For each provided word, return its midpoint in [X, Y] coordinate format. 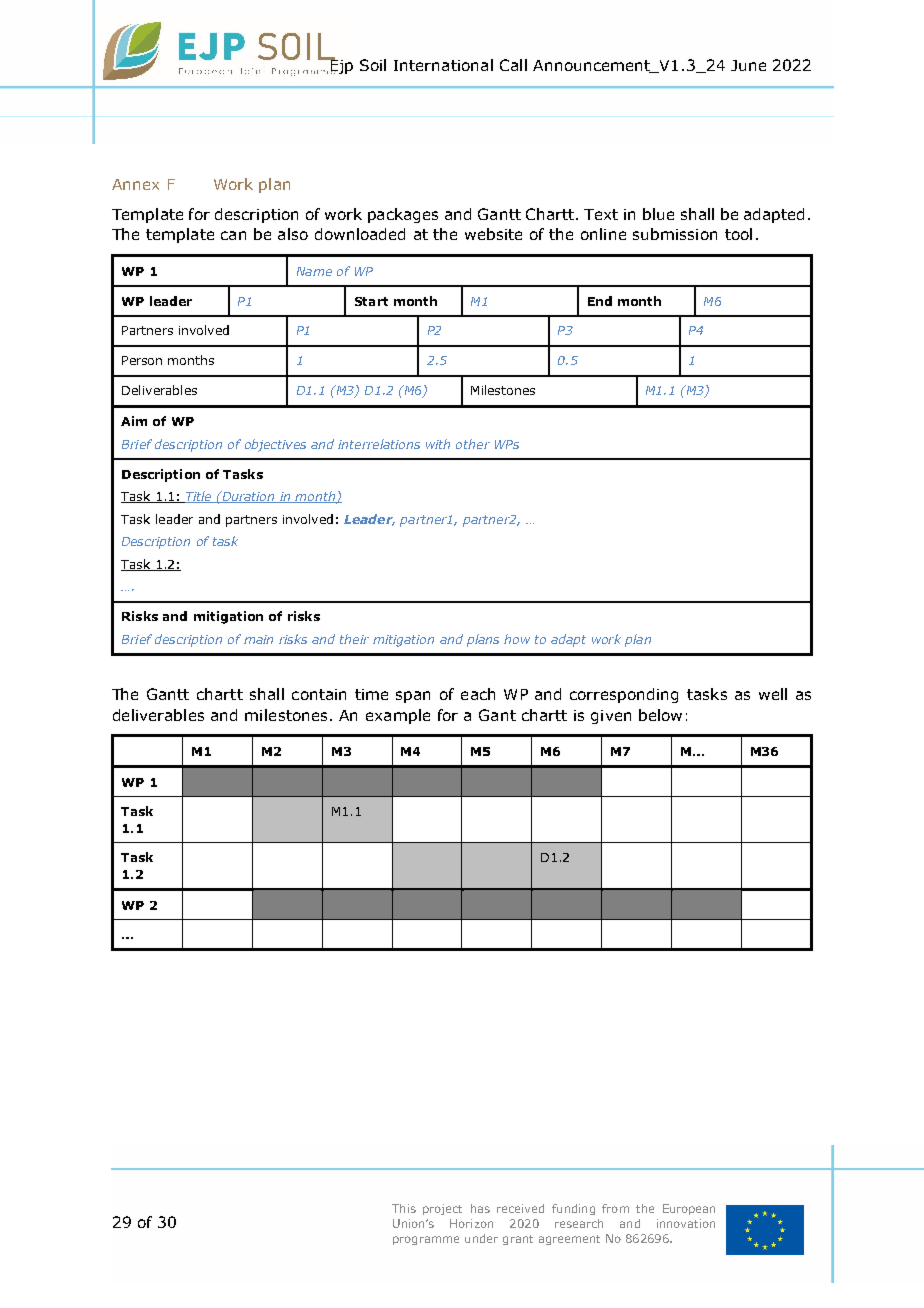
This [404, 1208]
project [442, 1209]
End [600, 301]
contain [319, 694]
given [611, 717]
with [438, 444]
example [398, 716]
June [748, 65]
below [660, 715]
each [478, 694]
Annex [135, 184]
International [443, 65]
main [258, 639]
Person [142, 360]
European [689, 1209]
